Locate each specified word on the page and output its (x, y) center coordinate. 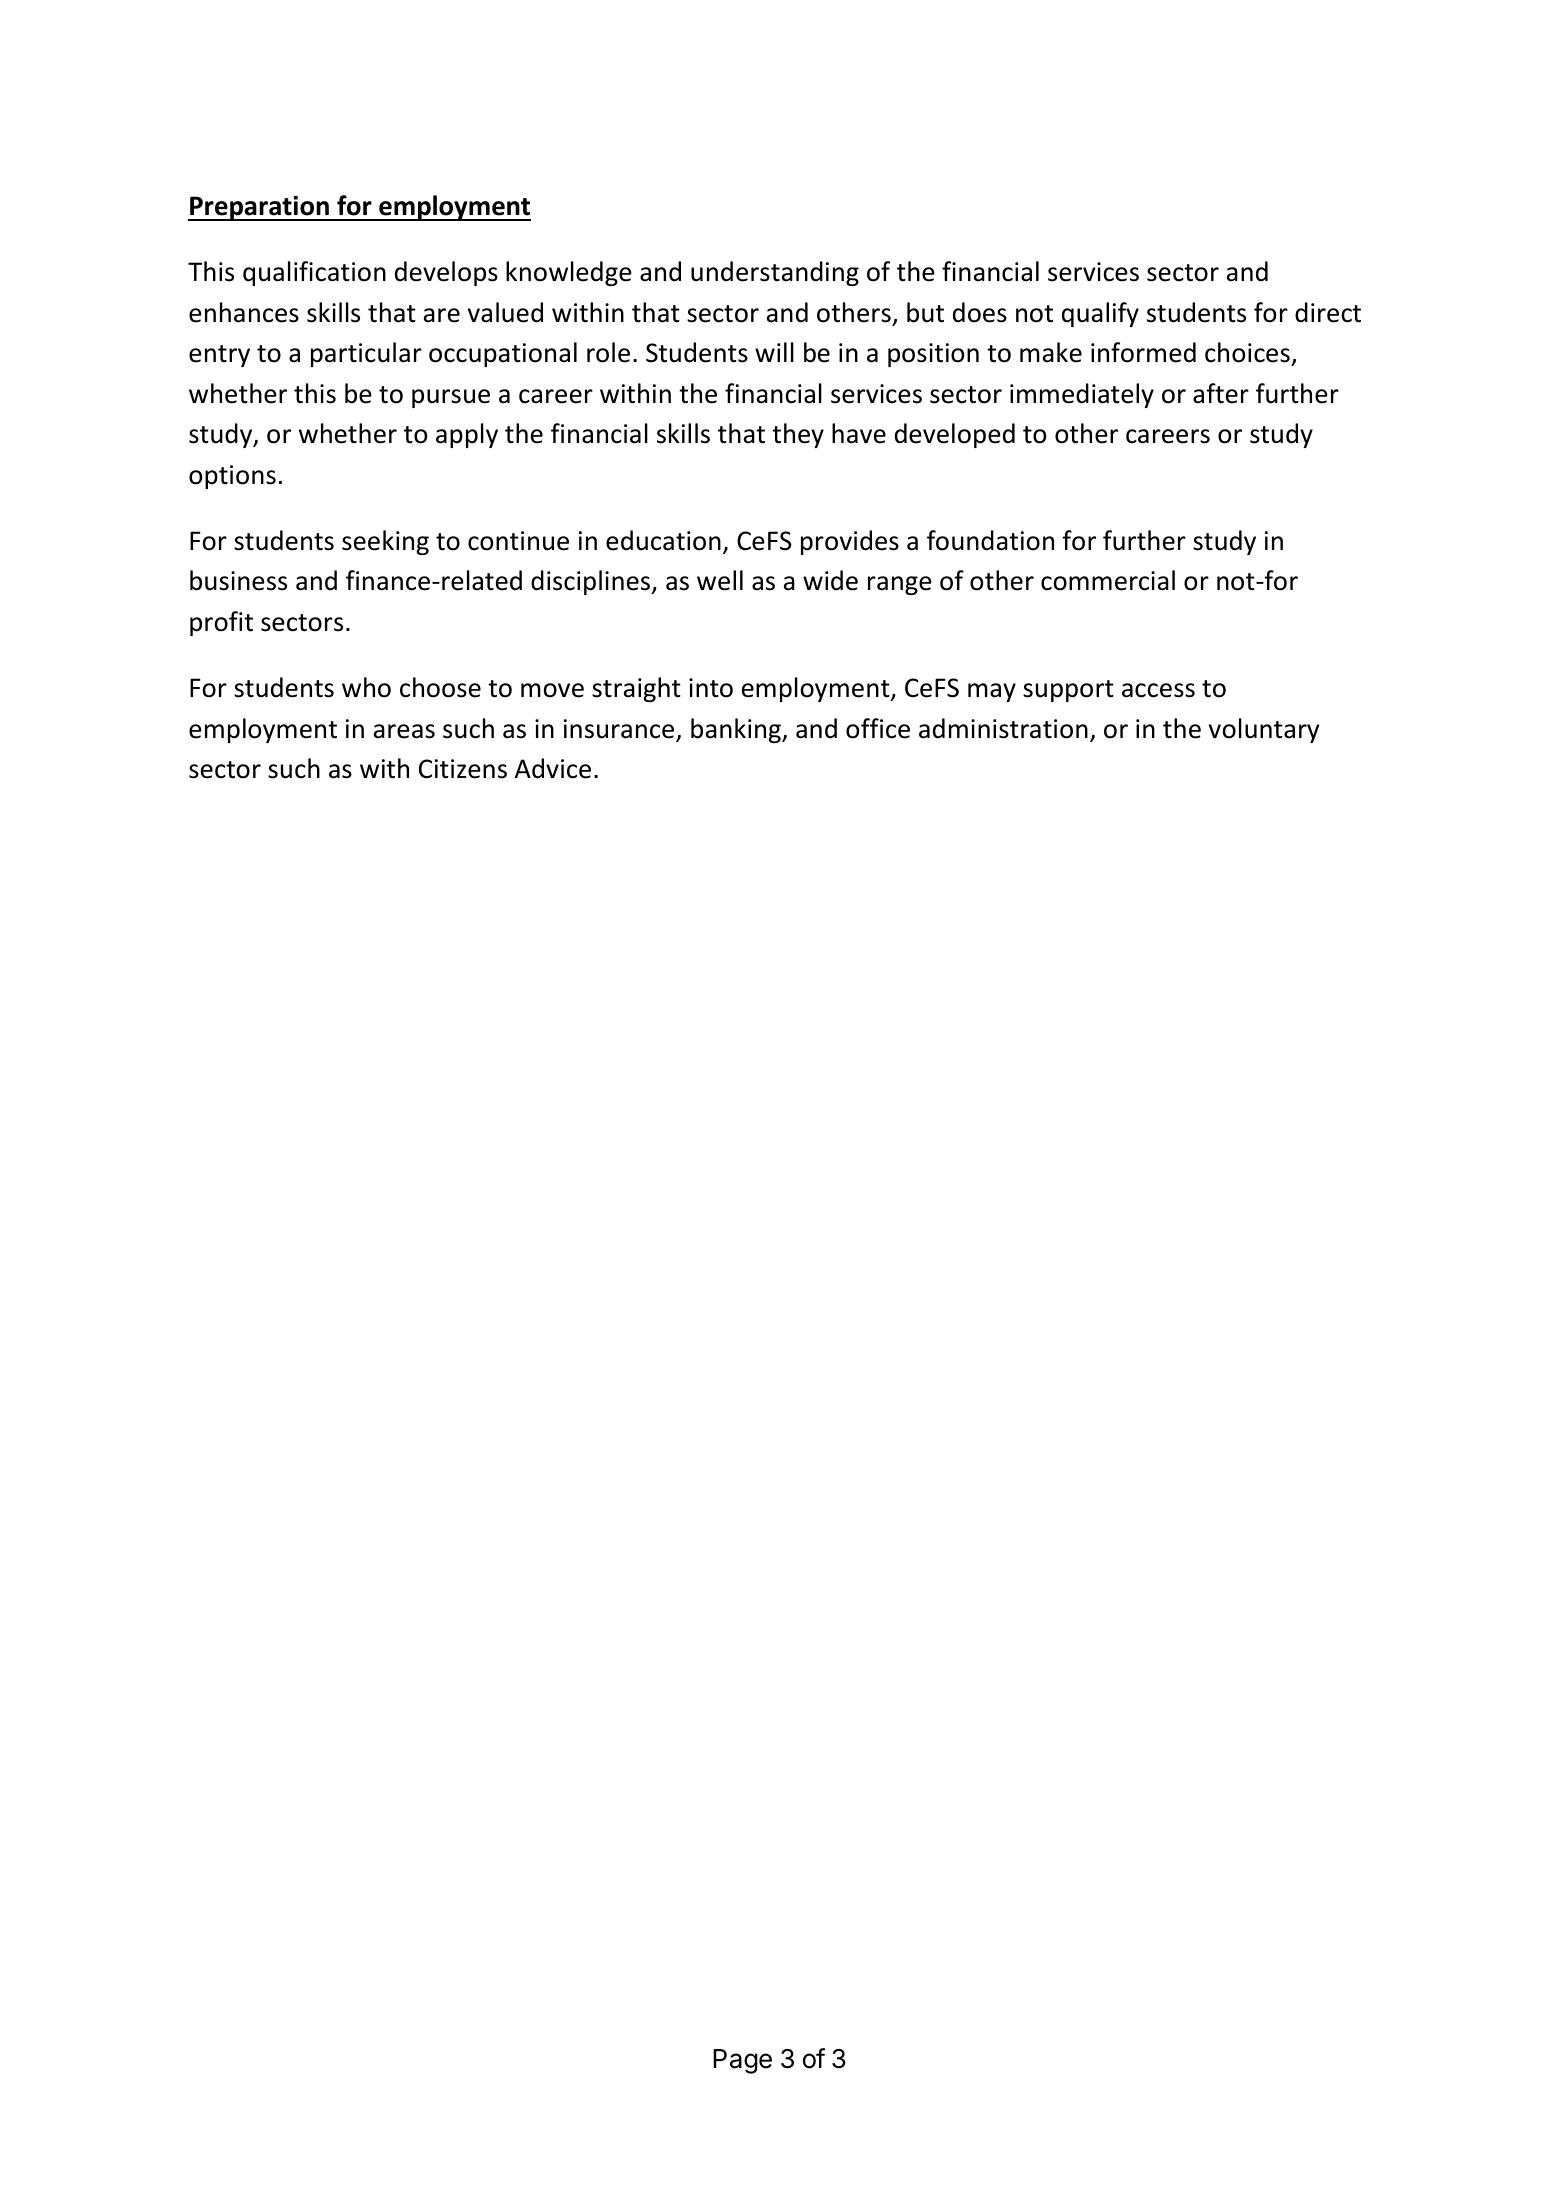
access (1158, 690)
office (878, 728)
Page (742, 2061)
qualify (1100, 314)
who (366, 687)
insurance (620, 730)
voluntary (1264, 730)
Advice (553, 768)
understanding (775, 273)
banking (737, 730)
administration (1003, 728)
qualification (314, 273)
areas (404, 731)
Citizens (463, 769)
